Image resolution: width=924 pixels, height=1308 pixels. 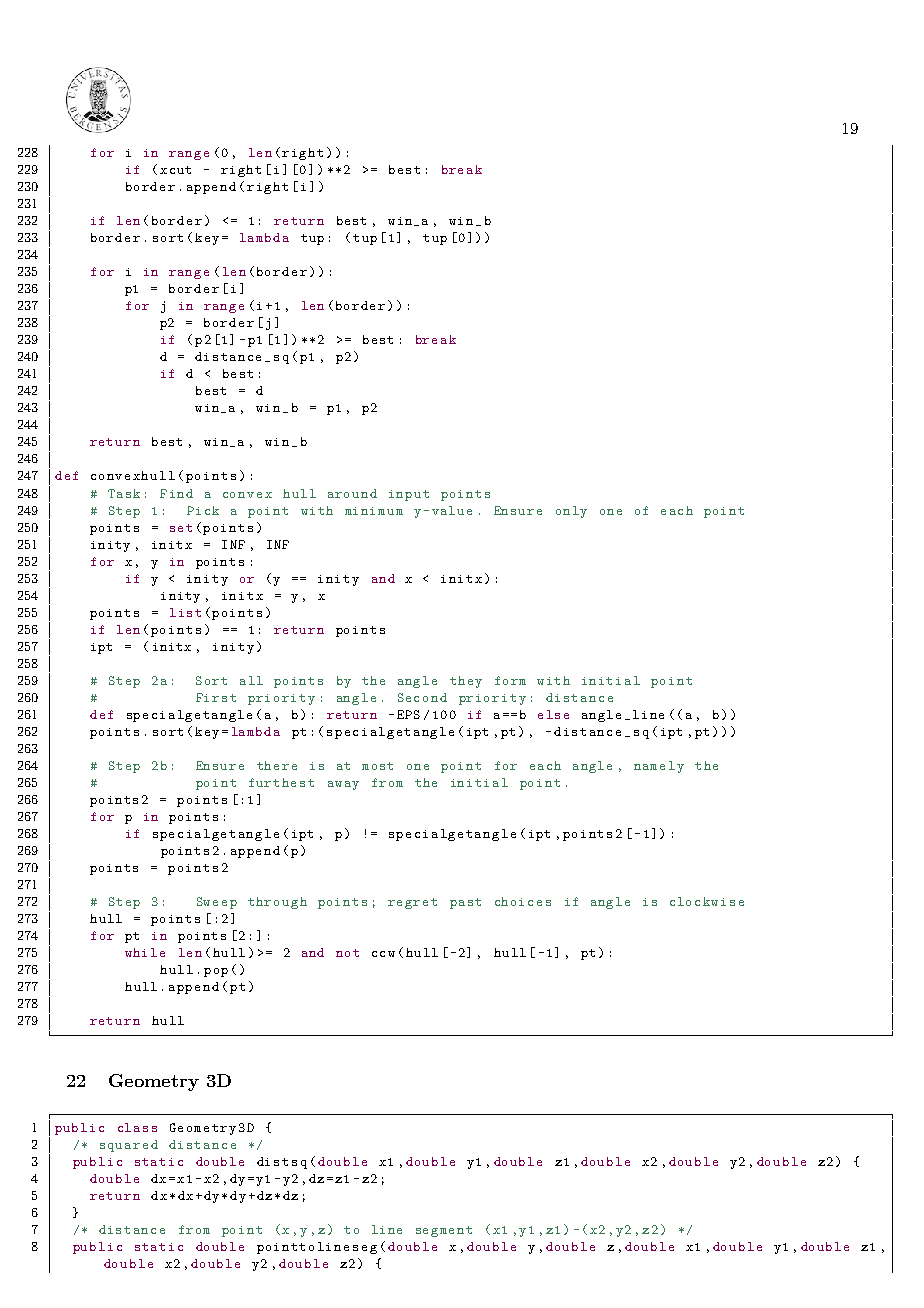 What do you see at coordinates (383, 954) in the document?
I see `ccw` at bounding box center [383, 954].
